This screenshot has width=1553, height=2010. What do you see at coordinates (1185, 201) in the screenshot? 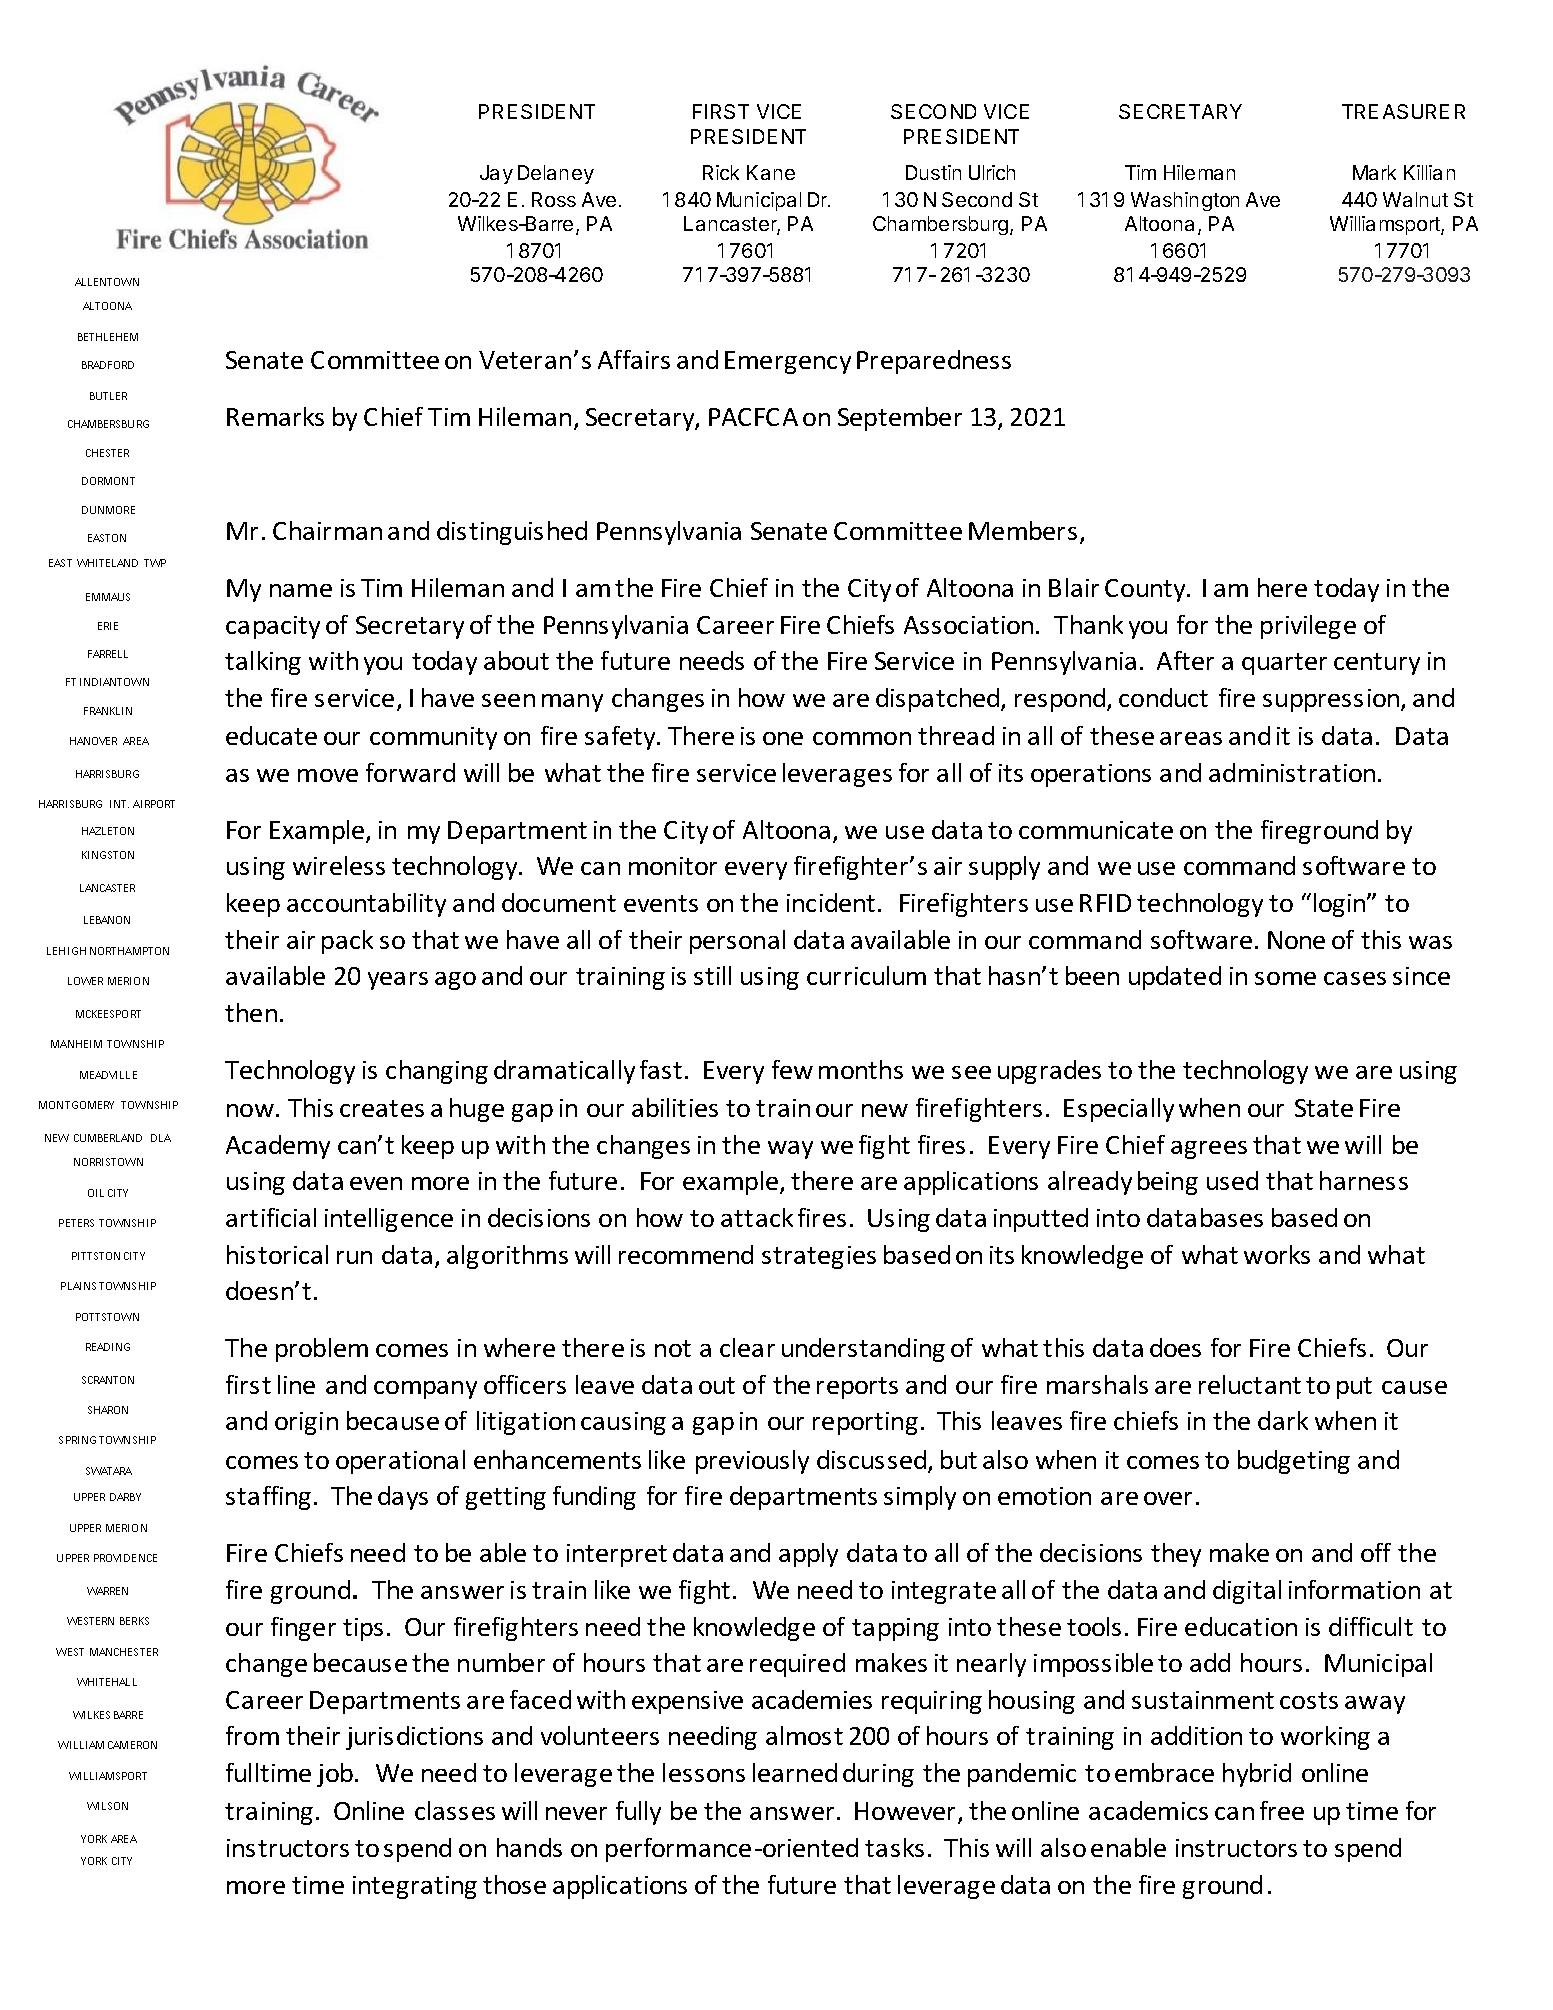
I see `Washington` at bounding box center [1185, 201].
